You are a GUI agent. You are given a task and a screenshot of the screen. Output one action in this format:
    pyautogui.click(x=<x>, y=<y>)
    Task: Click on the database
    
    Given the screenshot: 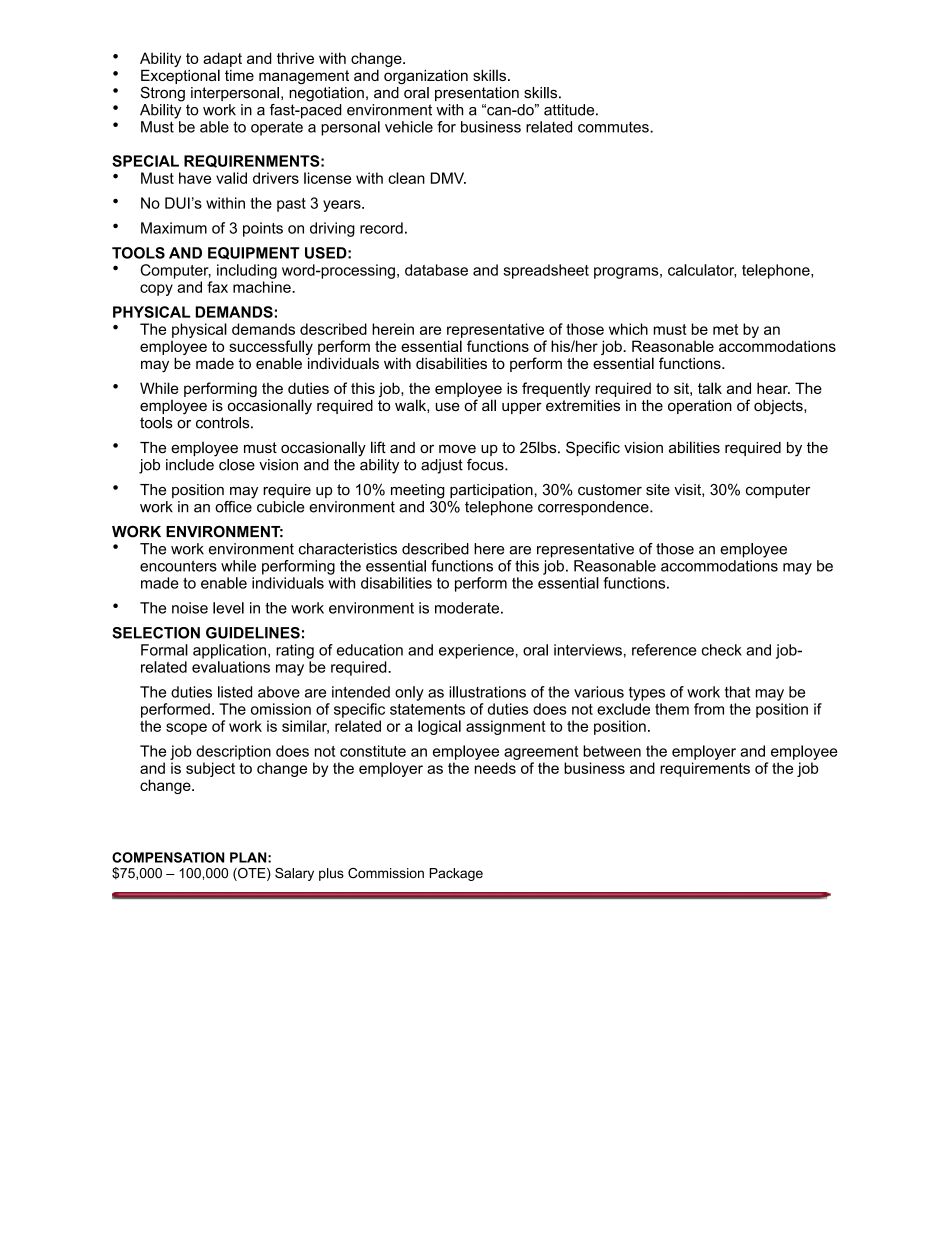 What is the action you would take?
    pyautogui.click(x=436, y=270)
